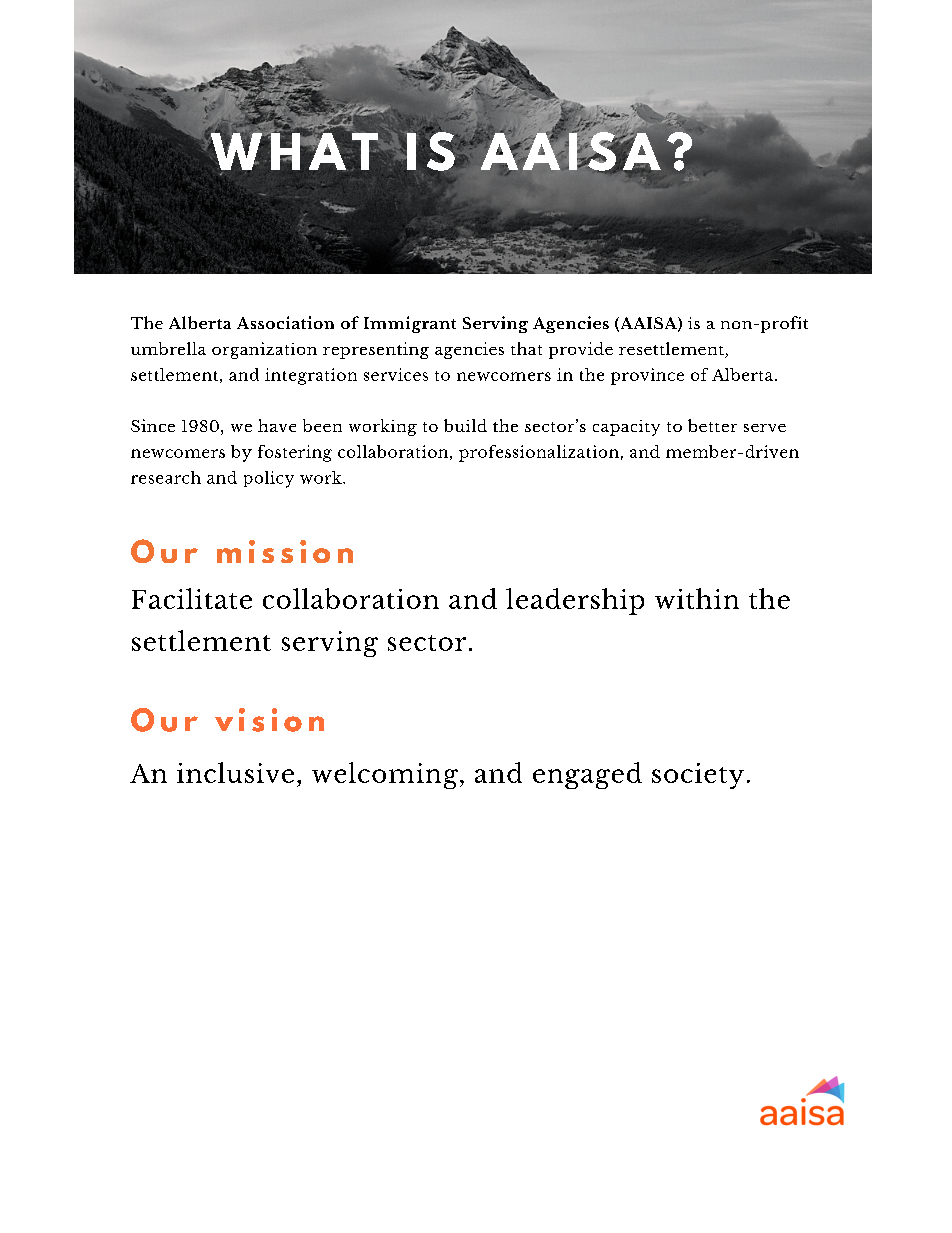 This page has height=1233, width=952. Describe the element at coordinates (697, 598) in the page. I see `within` at that location.
